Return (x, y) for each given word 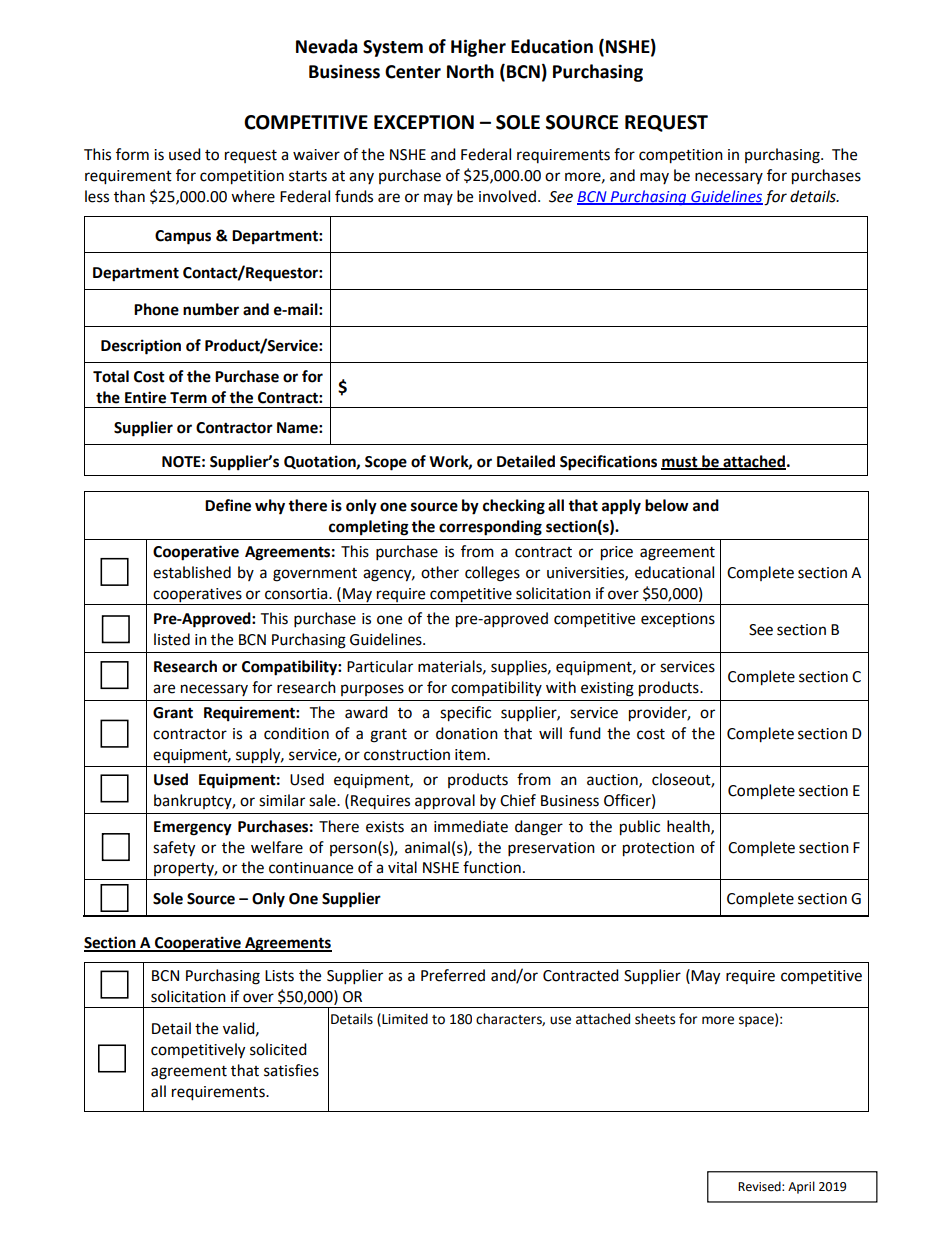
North (470, 71)
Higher (478, 48)
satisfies (291, 1070)
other (440, 572)
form (132, 154)
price (617, 553)
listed (172, 639)
